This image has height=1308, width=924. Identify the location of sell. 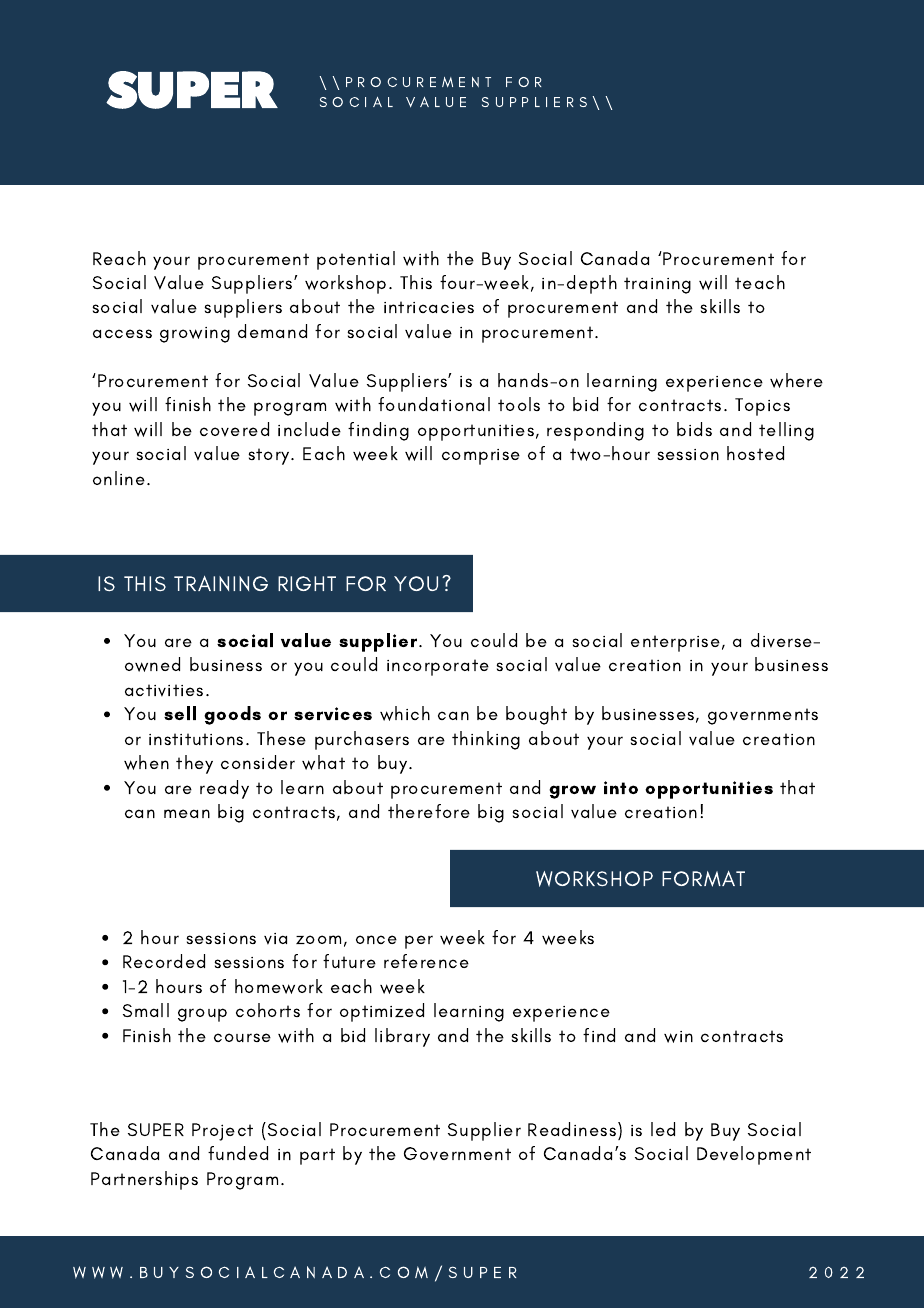
(180, 713).
